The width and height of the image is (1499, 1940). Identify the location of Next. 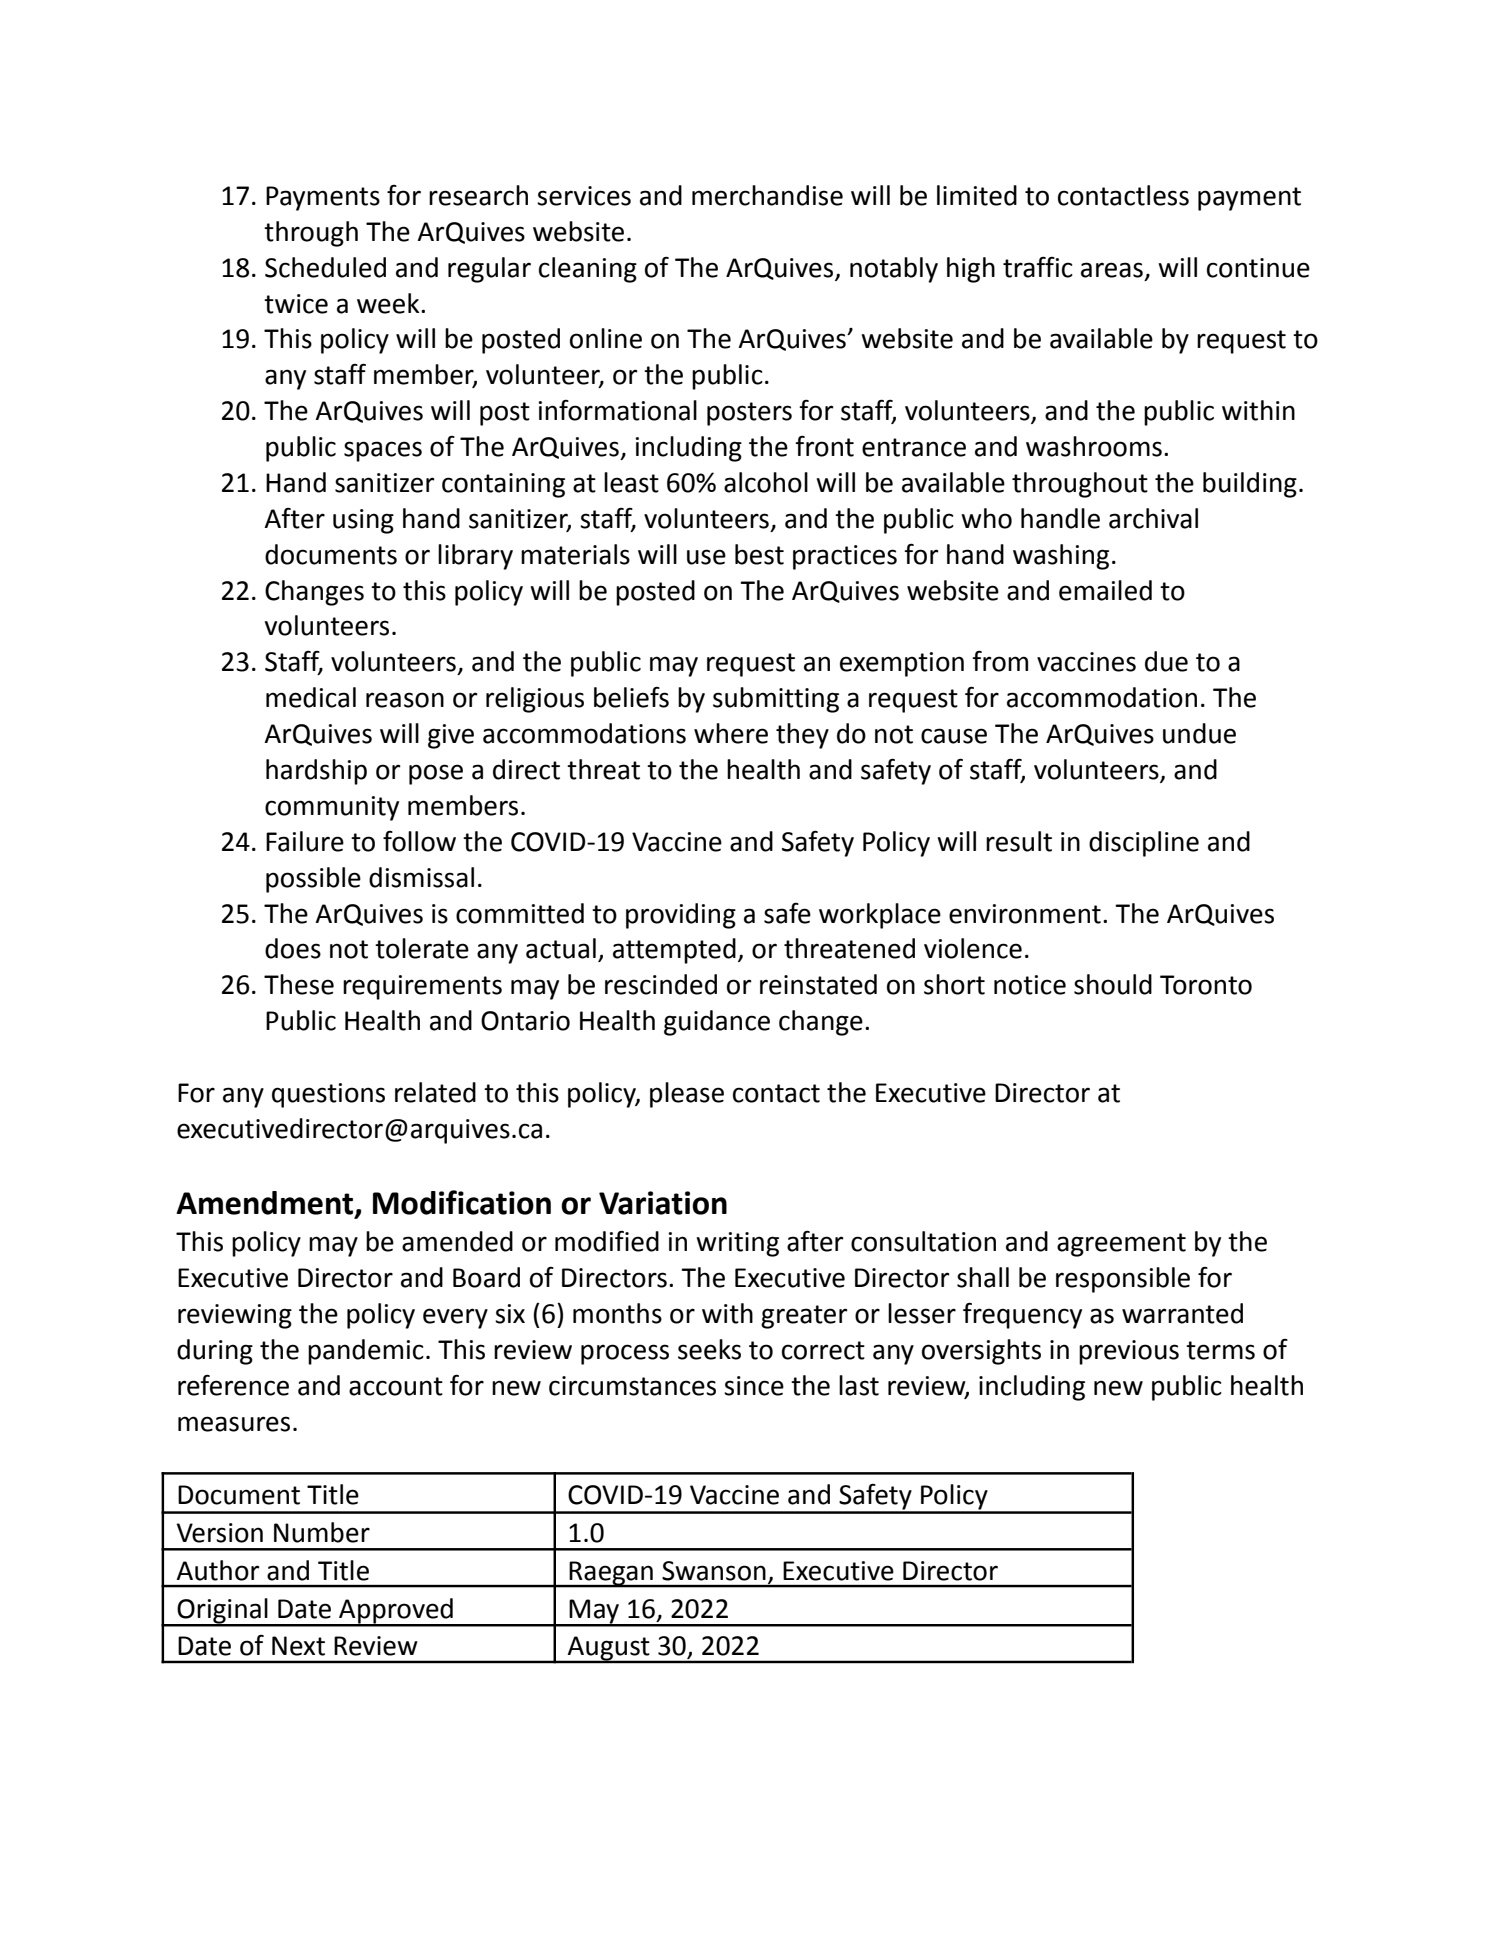
(298, 1646).
